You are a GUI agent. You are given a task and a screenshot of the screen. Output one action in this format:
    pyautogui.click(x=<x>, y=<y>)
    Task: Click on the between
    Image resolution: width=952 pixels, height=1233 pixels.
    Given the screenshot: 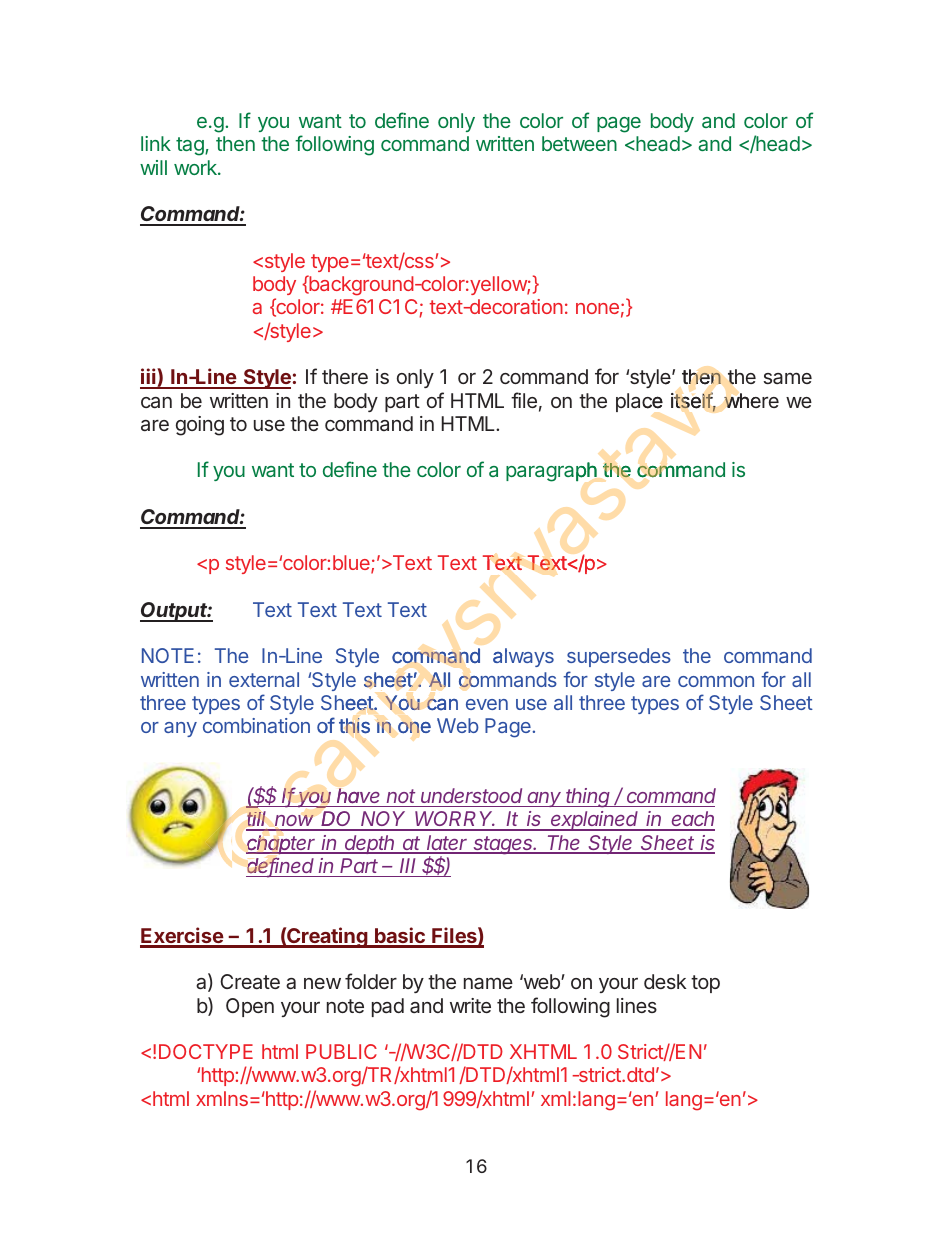 What is the action you would take?
    pyautogui.click(x=579, y=143)
